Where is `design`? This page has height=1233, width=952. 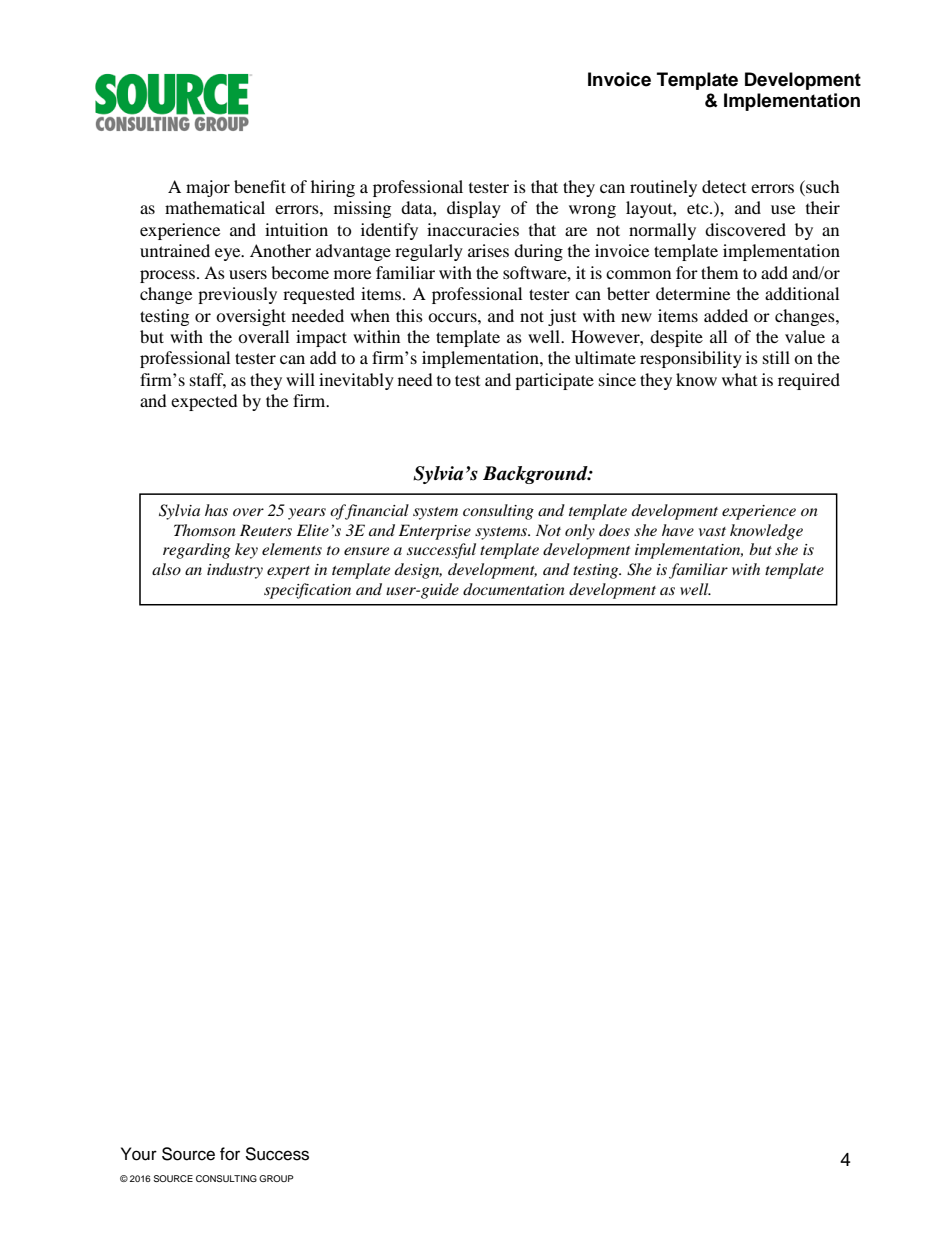 design is located at coordinates (418, 571).
